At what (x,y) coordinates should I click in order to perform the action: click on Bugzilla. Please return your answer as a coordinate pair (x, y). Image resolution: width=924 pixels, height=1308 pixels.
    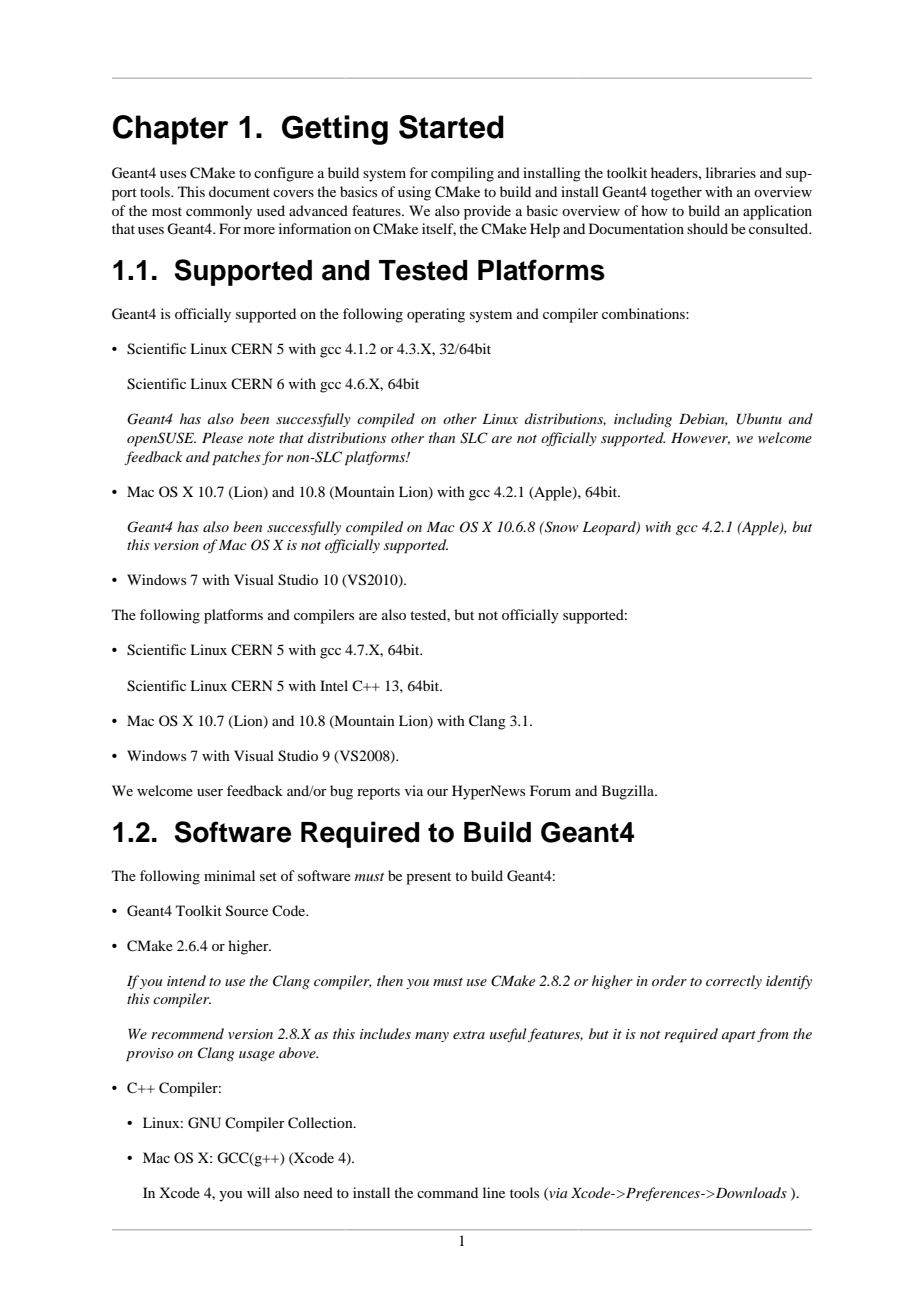
    Looking at the image, I should click on (629, 792).
